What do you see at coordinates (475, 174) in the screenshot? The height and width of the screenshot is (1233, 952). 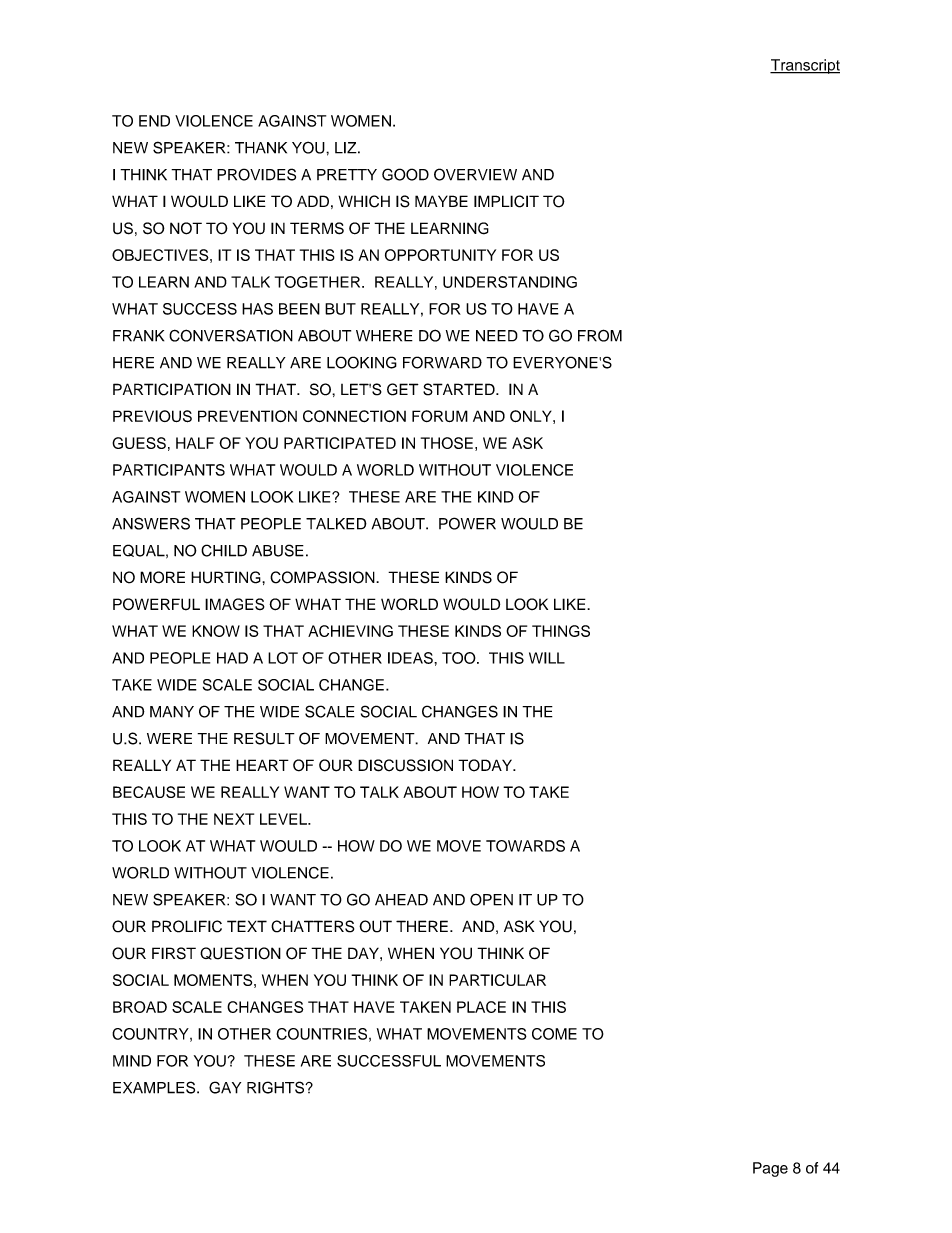 I see `OVERVIEW` at bounding box center [475, 174].
